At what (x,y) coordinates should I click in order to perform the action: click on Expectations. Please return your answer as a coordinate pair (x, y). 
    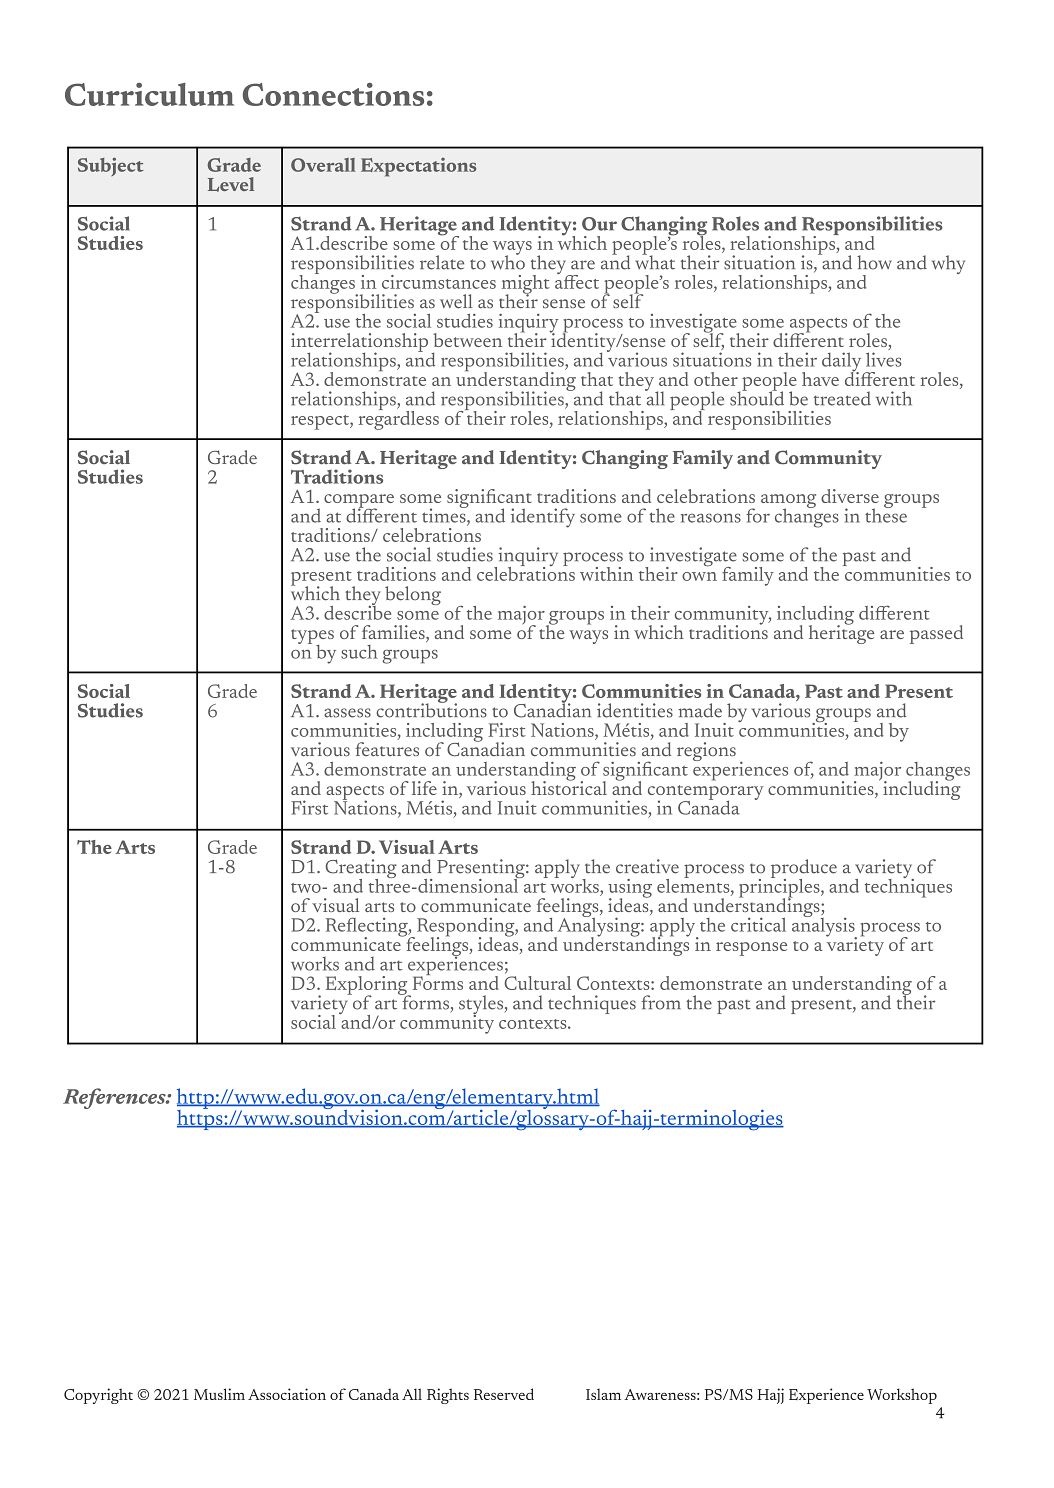
    Looking at the image, I should click on (418, 167).
